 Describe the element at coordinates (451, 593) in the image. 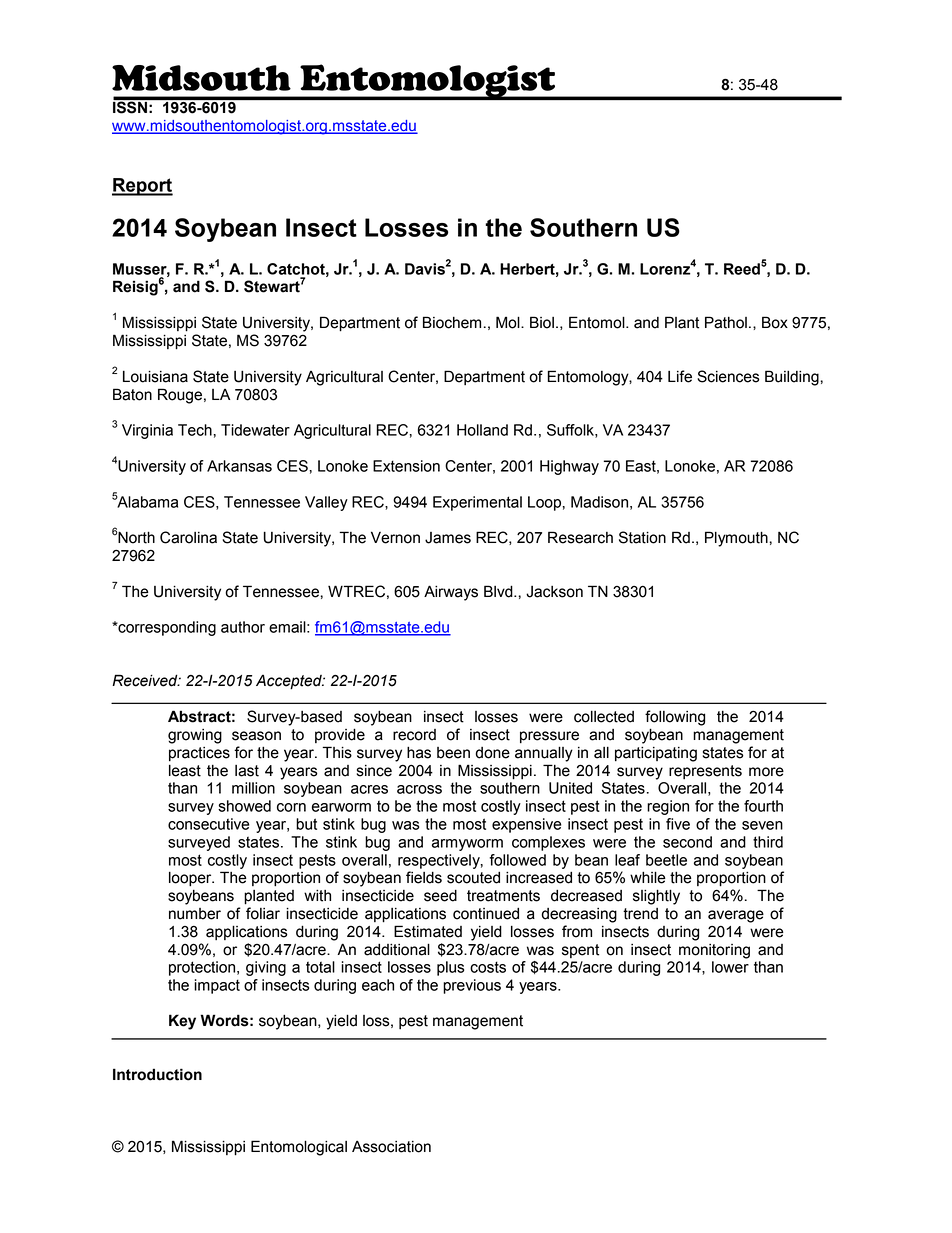

I see `Airways` at that location.
